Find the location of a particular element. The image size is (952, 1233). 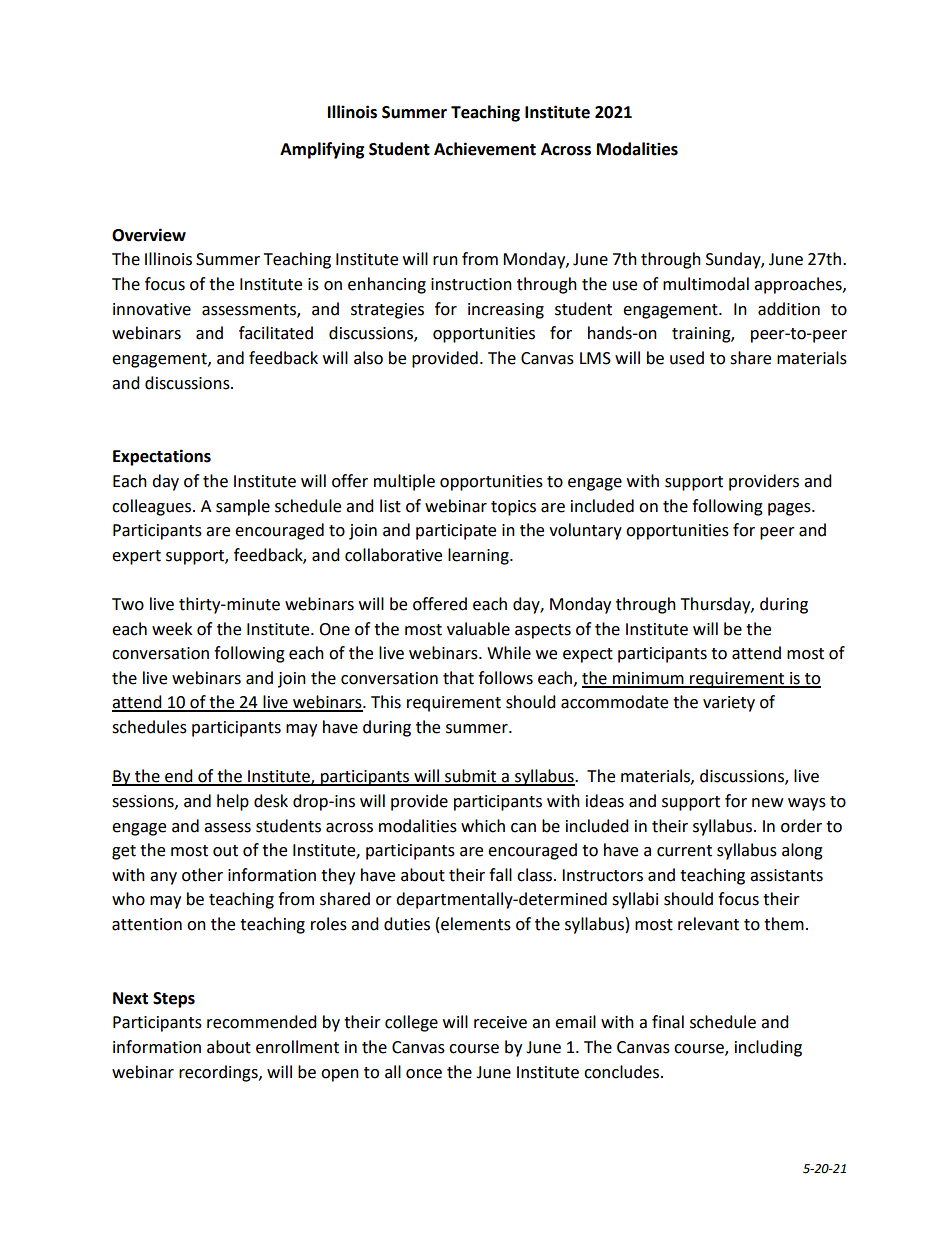

week is located at coordinates (172, 629).
